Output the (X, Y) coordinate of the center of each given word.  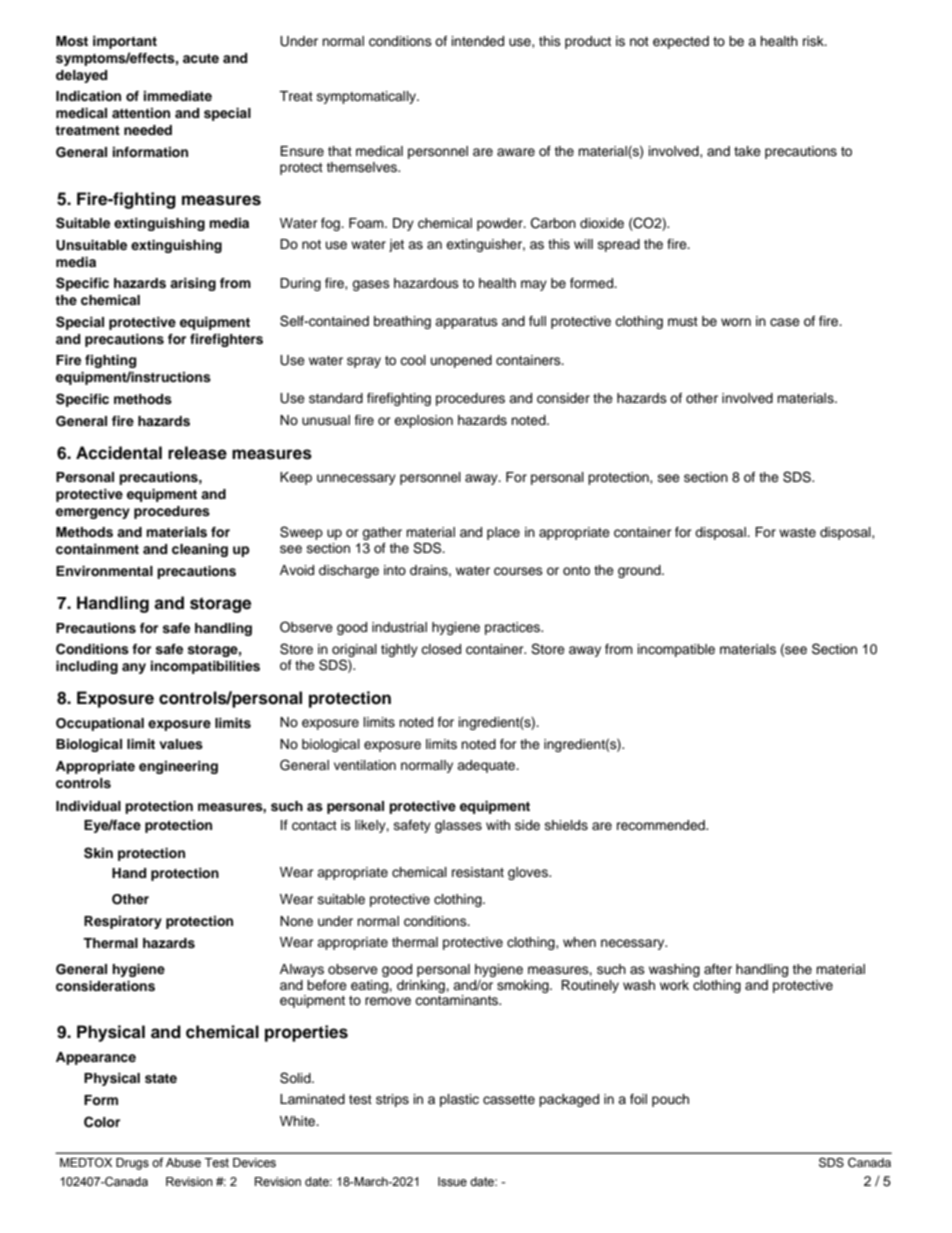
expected (681, 42)
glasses (458, 826)
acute (201, 58)
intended (478, 41)
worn (736, 322)
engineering (178, 767)
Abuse (183, 1162)
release (197, 453)
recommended (662, 825)
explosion (423, 421)
